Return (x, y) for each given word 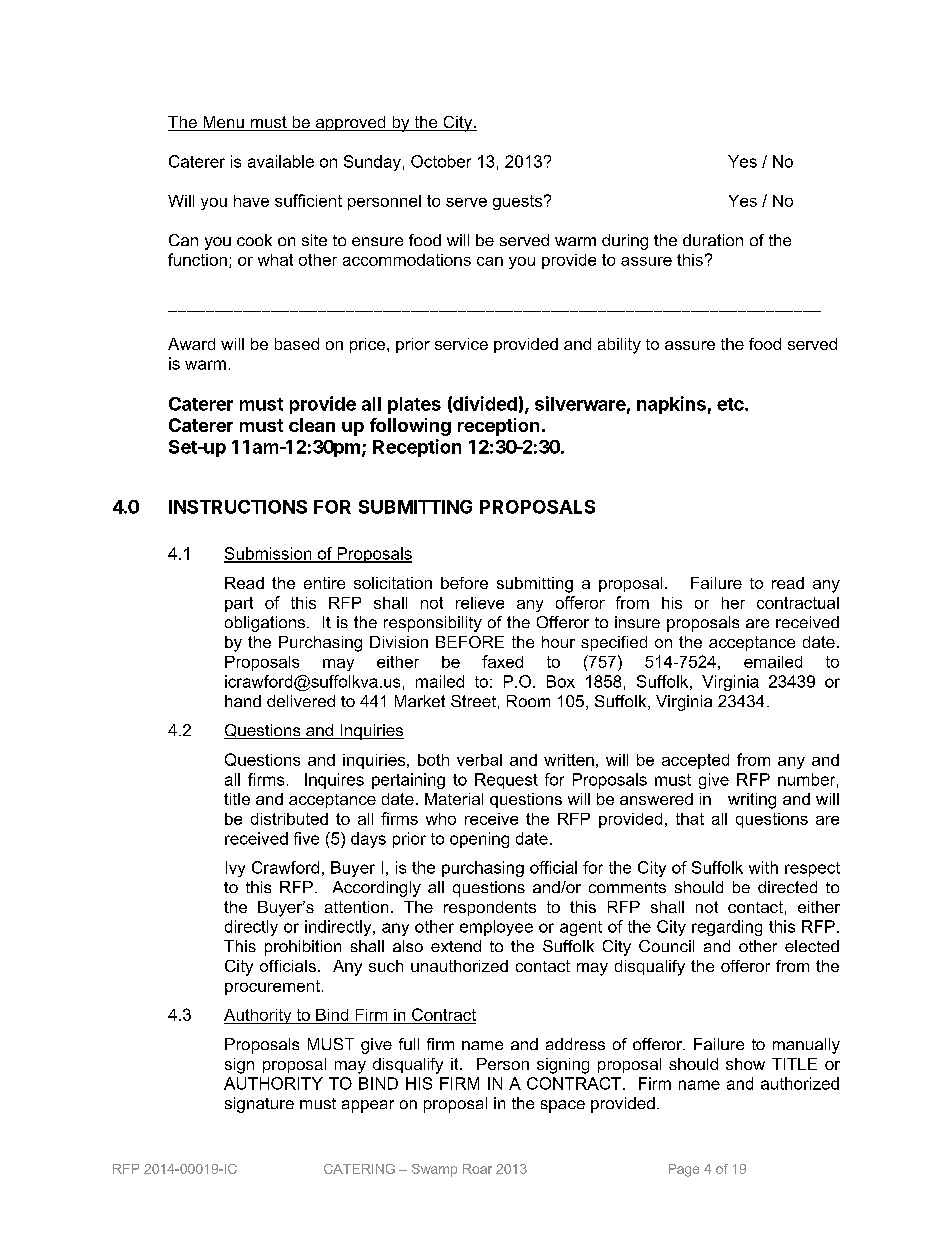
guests (519, 202)
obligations (266, 624)
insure (637, 622)
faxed (502, 661)
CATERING (359, 1169)
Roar (477, 1169)
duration (713, 240)
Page (684, 1170)
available (281, 161)
